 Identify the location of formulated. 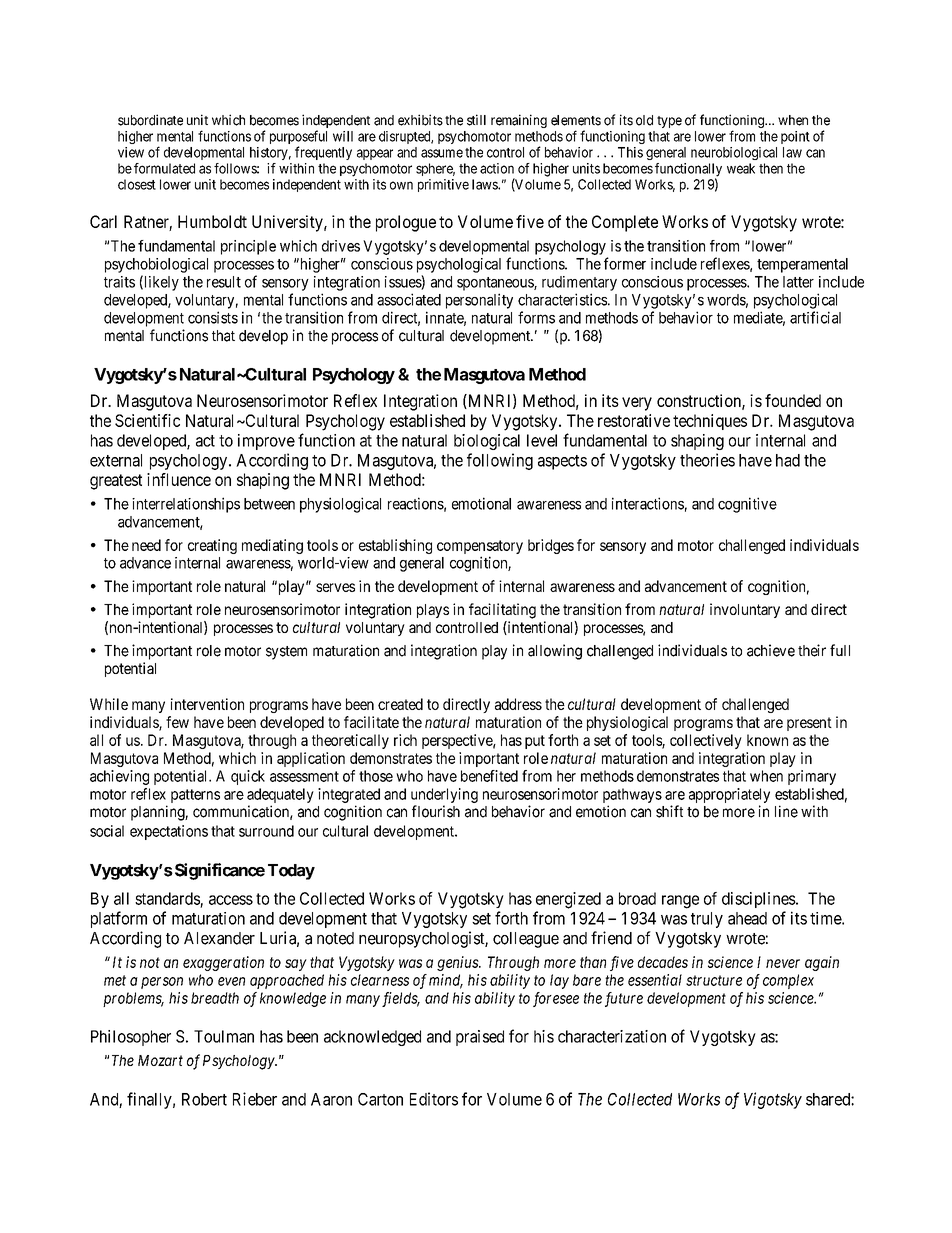
(164, 168).
